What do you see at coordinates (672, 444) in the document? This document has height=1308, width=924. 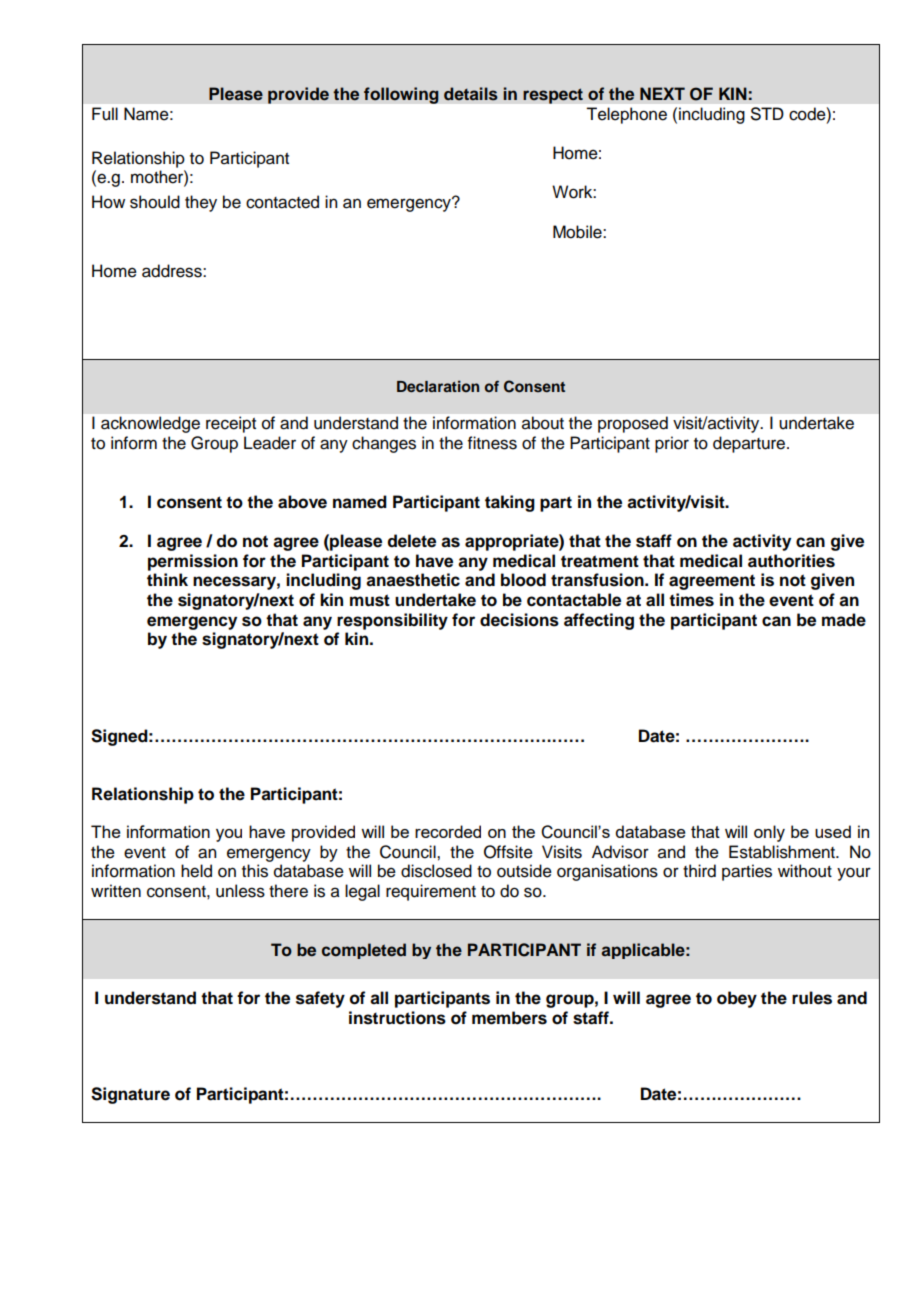 I see `prior` at bounding box center [672, 444].
